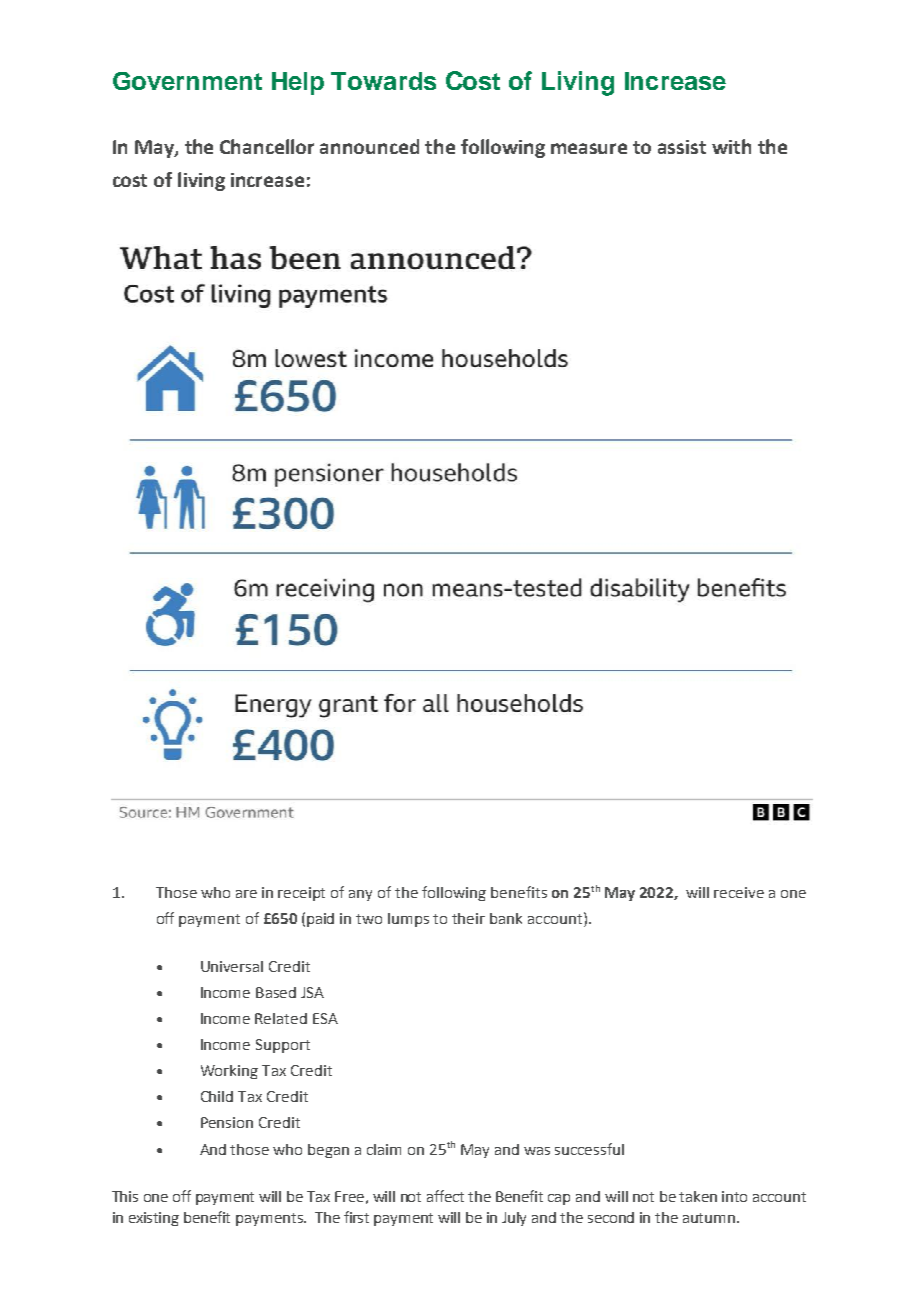 The height and width of the page is (1308, 924). What do you see at coordinates (187, 81) in the page?
I see `Government` at bounding box center [187, 81].
